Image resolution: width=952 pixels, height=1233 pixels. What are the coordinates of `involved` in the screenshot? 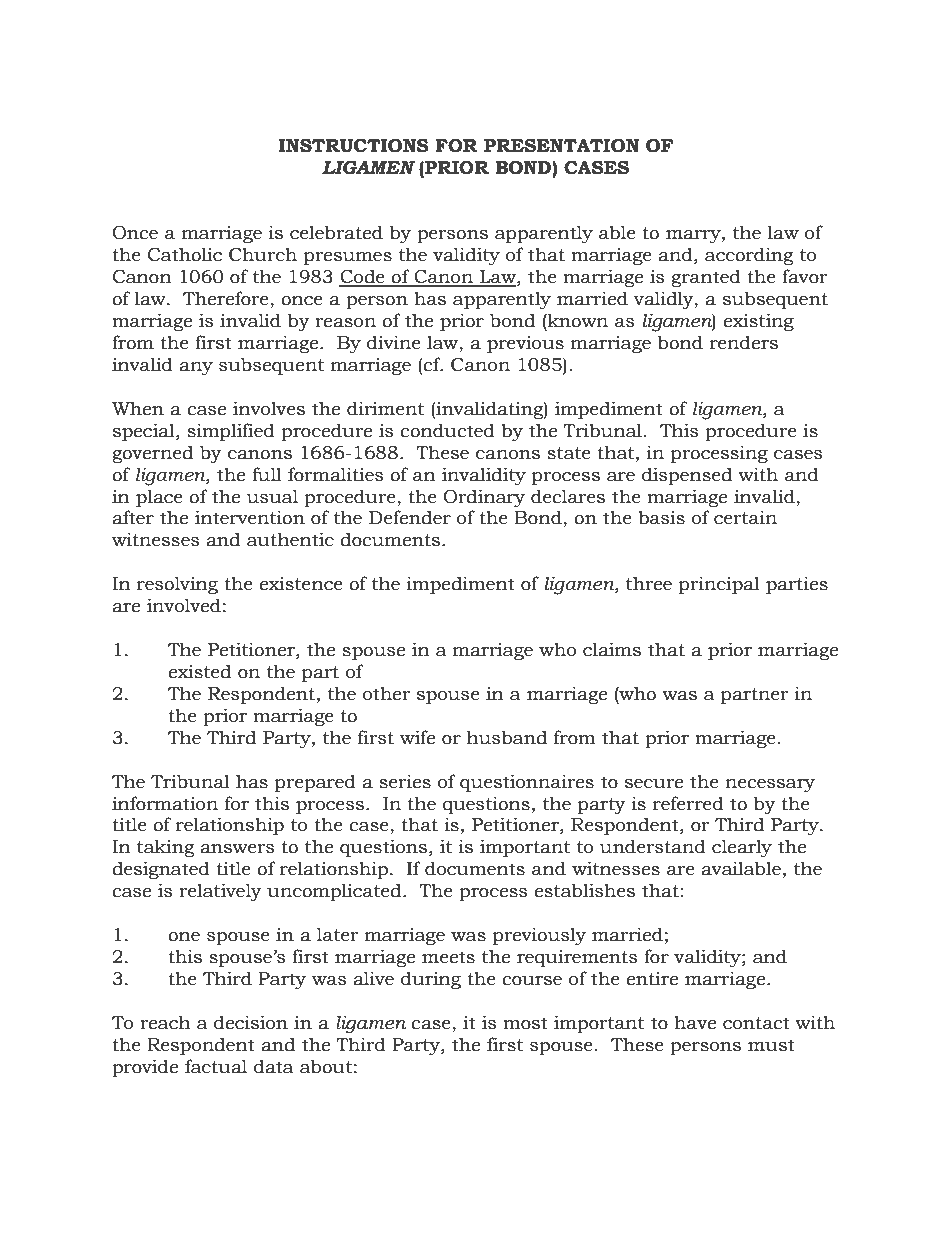 It's located at (184, 605).
